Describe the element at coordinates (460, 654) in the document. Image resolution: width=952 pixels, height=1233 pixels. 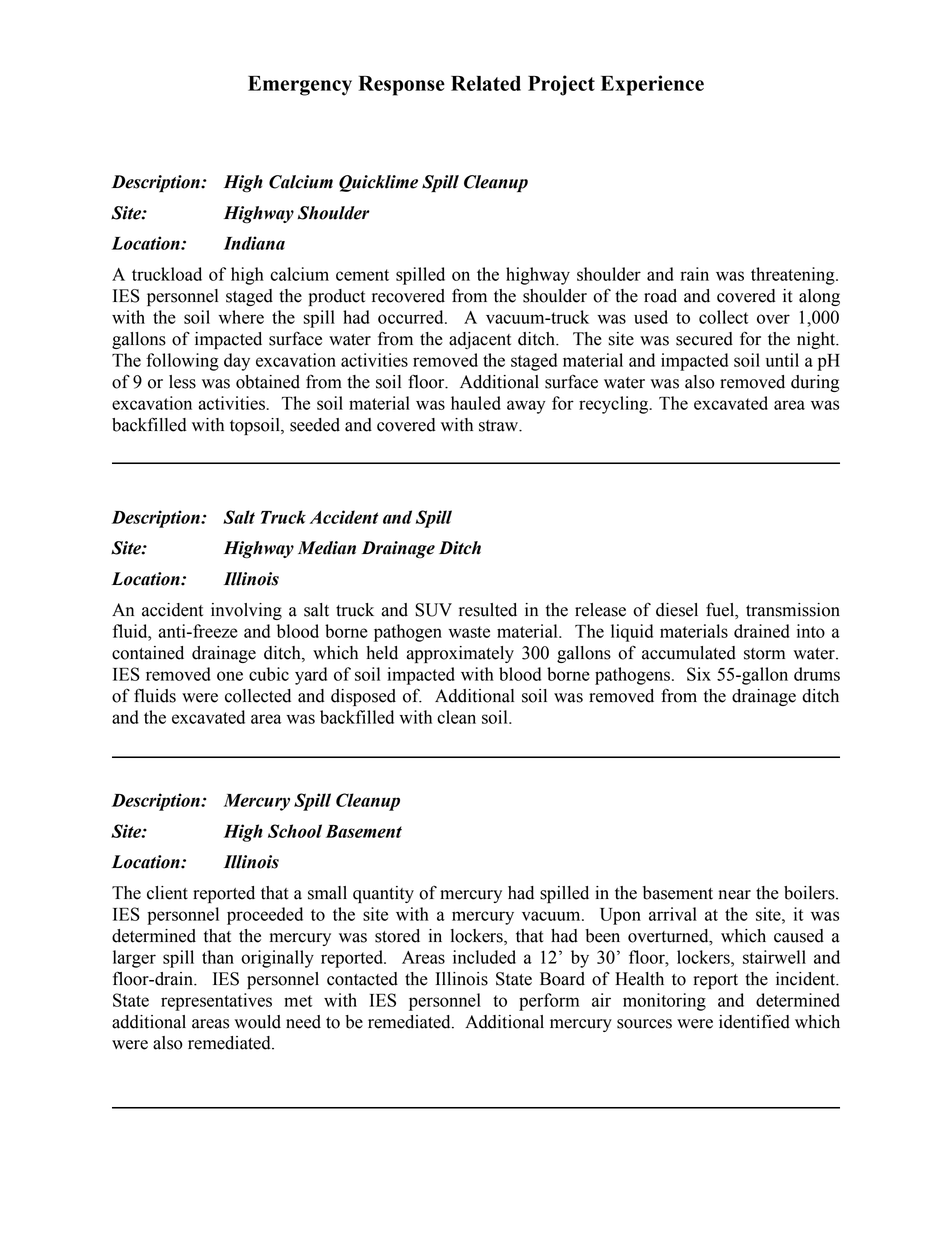
I see `approximately` at that location.
